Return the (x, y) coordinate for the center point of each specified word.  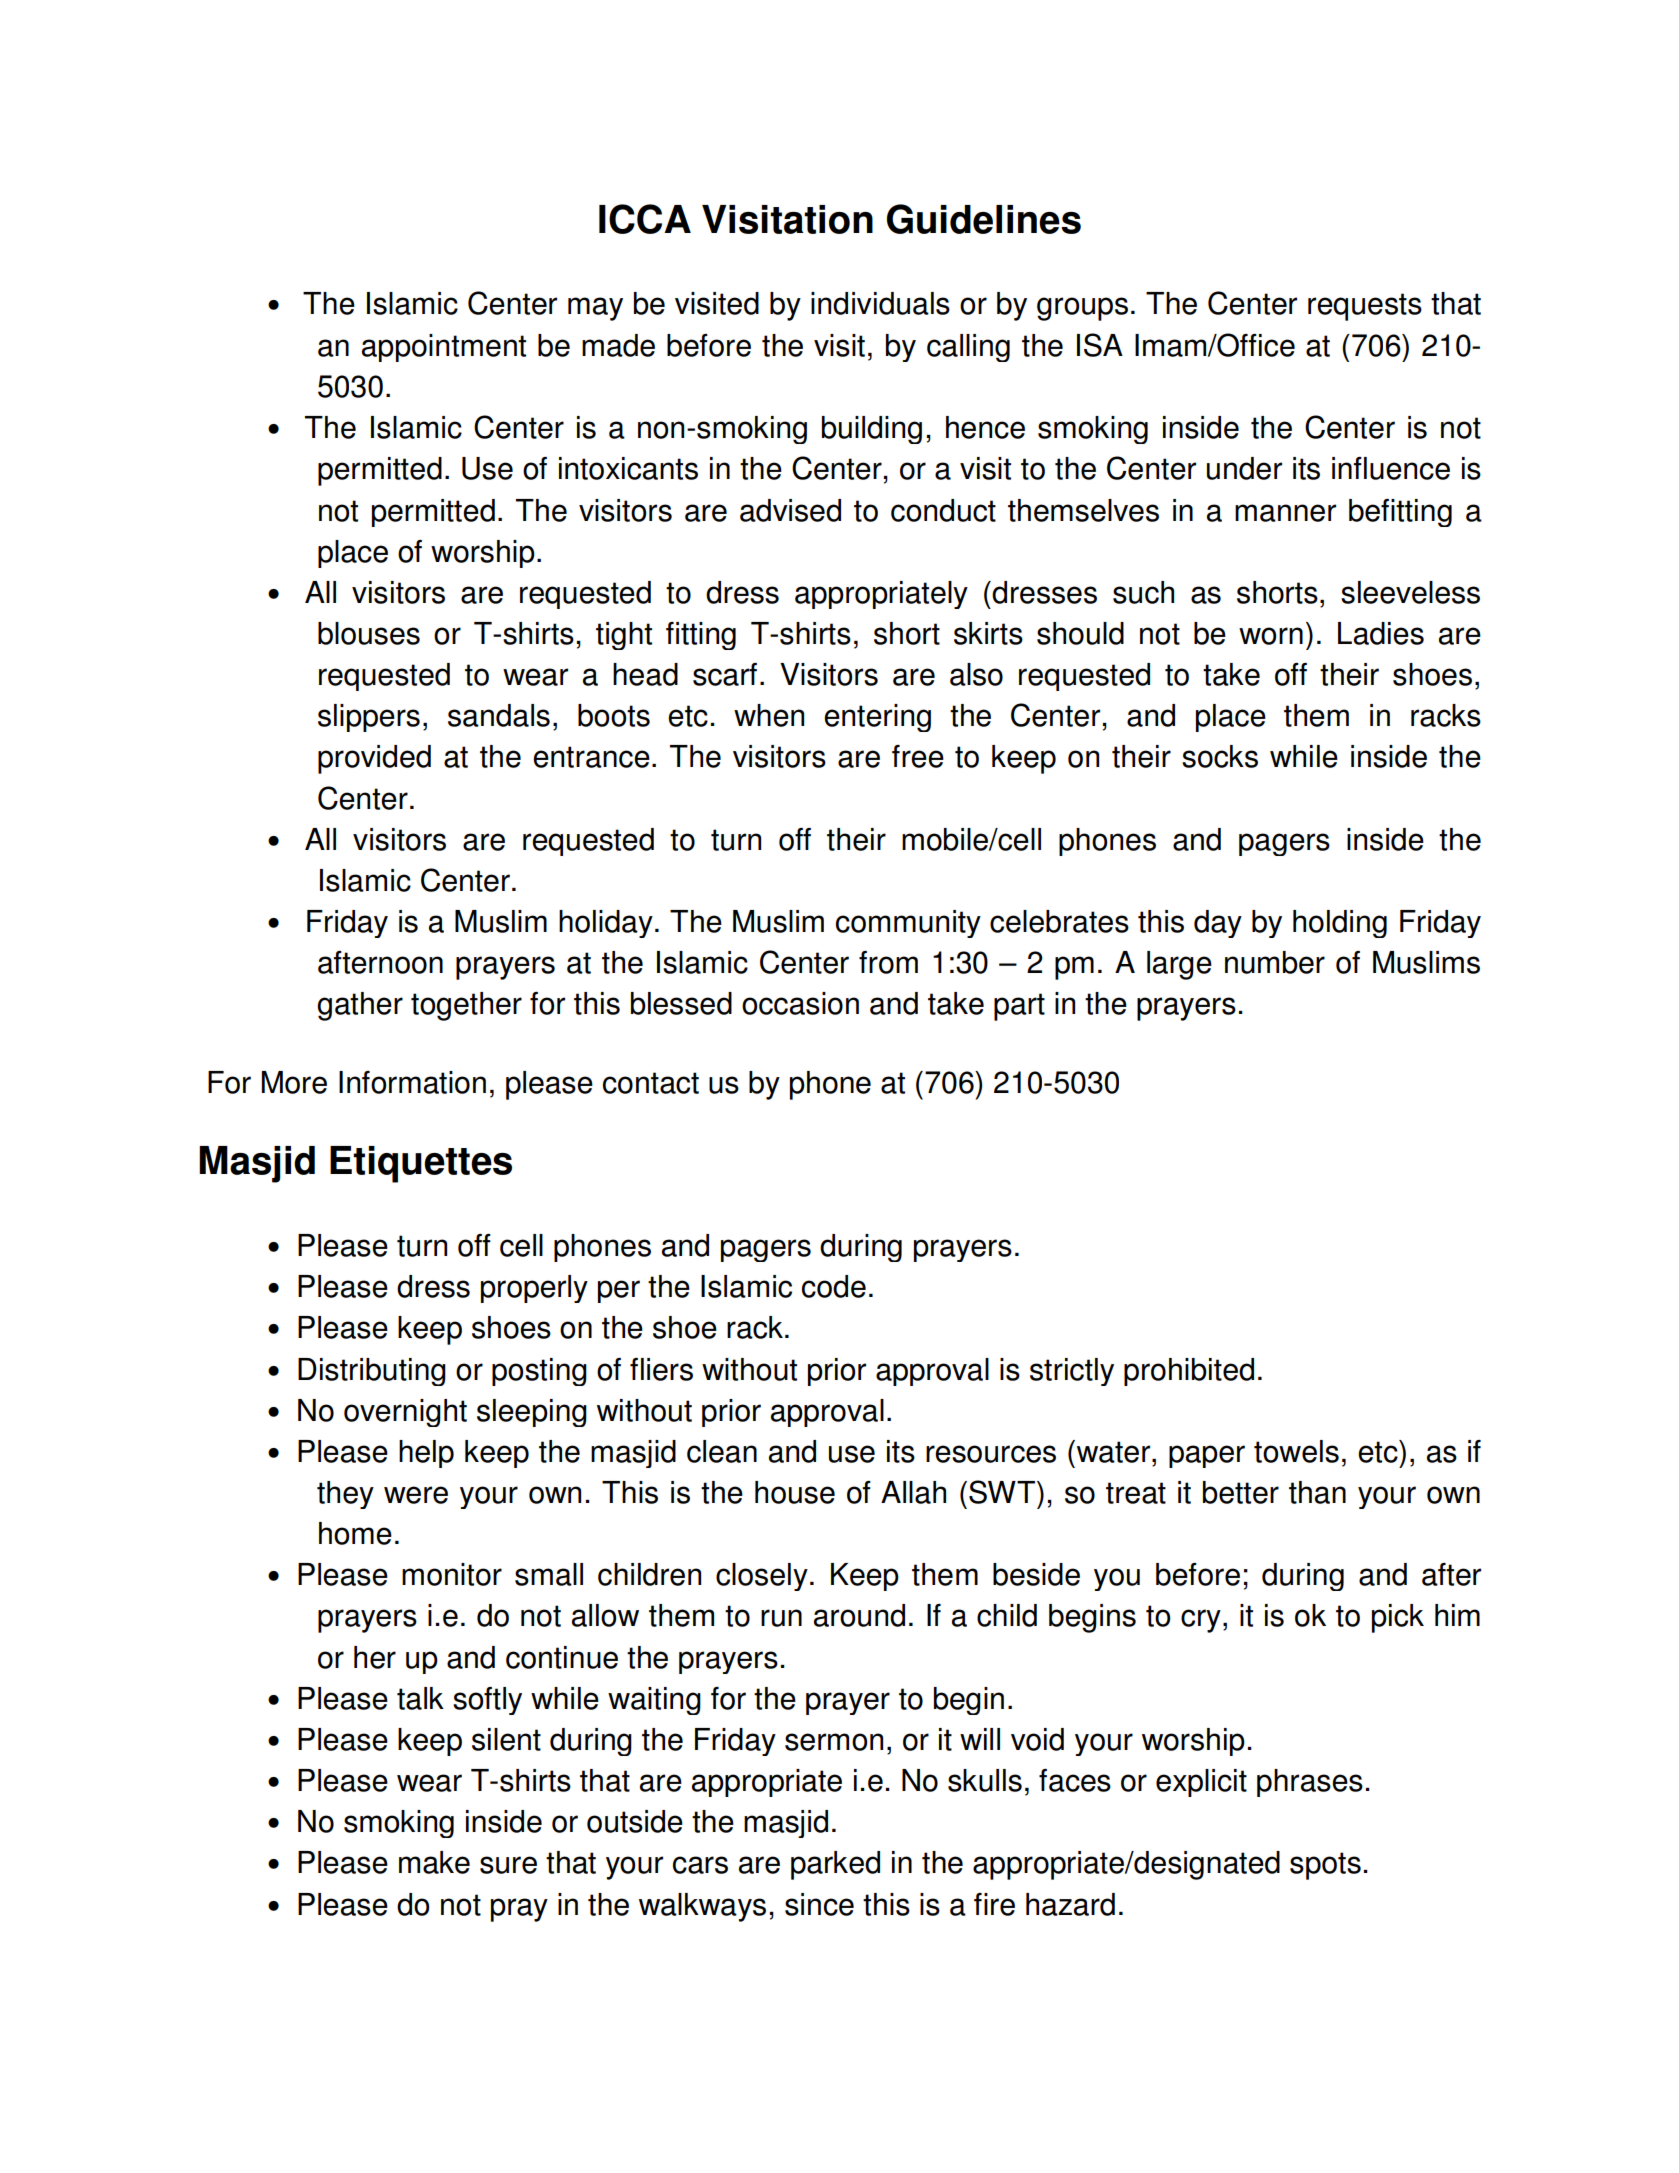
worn (1271, 636)
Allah (913, 1492)
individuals (880, 303)
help (426, 1454)
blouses (369, 633)
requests (1365, 307)
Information (412, 1082)
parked (835, 1865)
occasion (800, 1003)
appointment (444, 348)
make (434, 1862)
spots (1325, 1866)
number (1275, 962)
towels (1296, 1451)
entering (877, 718)
